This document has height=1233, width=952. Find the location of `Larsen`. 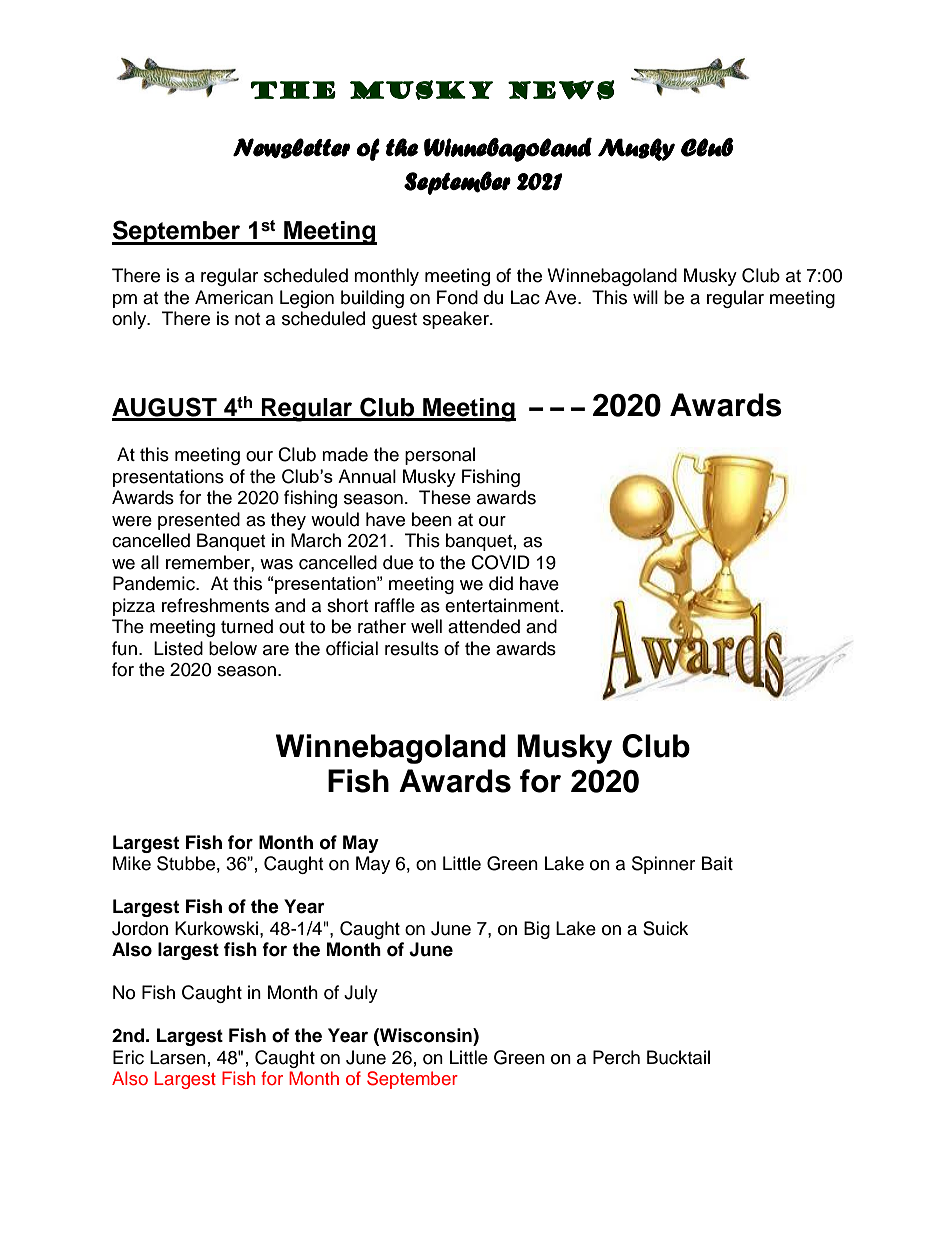

Larsen is located at coordinates (178, 1057).
